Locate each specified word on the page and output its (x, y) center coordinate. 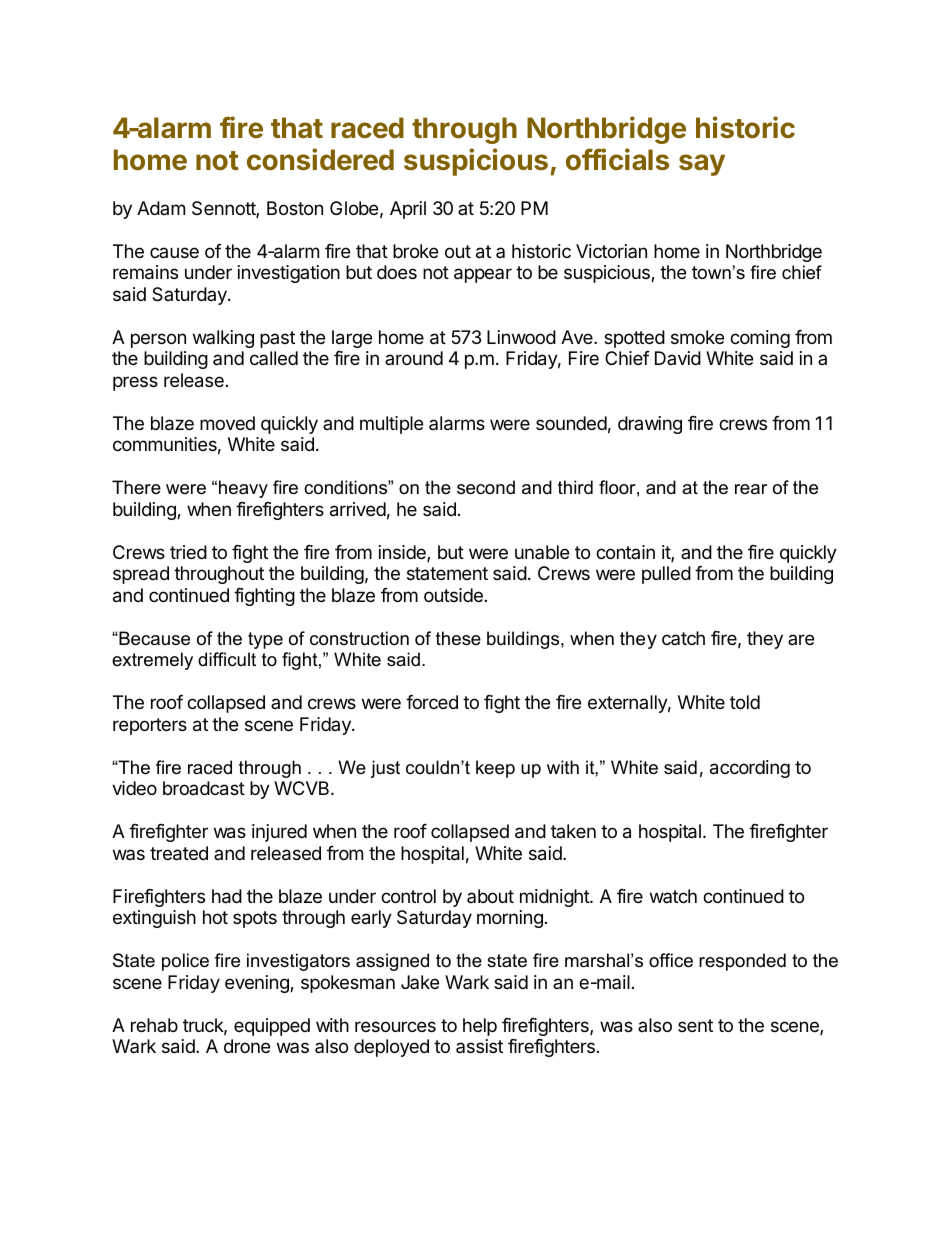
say (702, 165)
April (408, 210)
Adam (161, 208)
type (265, 640)
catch (683, 638)
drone (247, 1046)
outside (453, 595)
